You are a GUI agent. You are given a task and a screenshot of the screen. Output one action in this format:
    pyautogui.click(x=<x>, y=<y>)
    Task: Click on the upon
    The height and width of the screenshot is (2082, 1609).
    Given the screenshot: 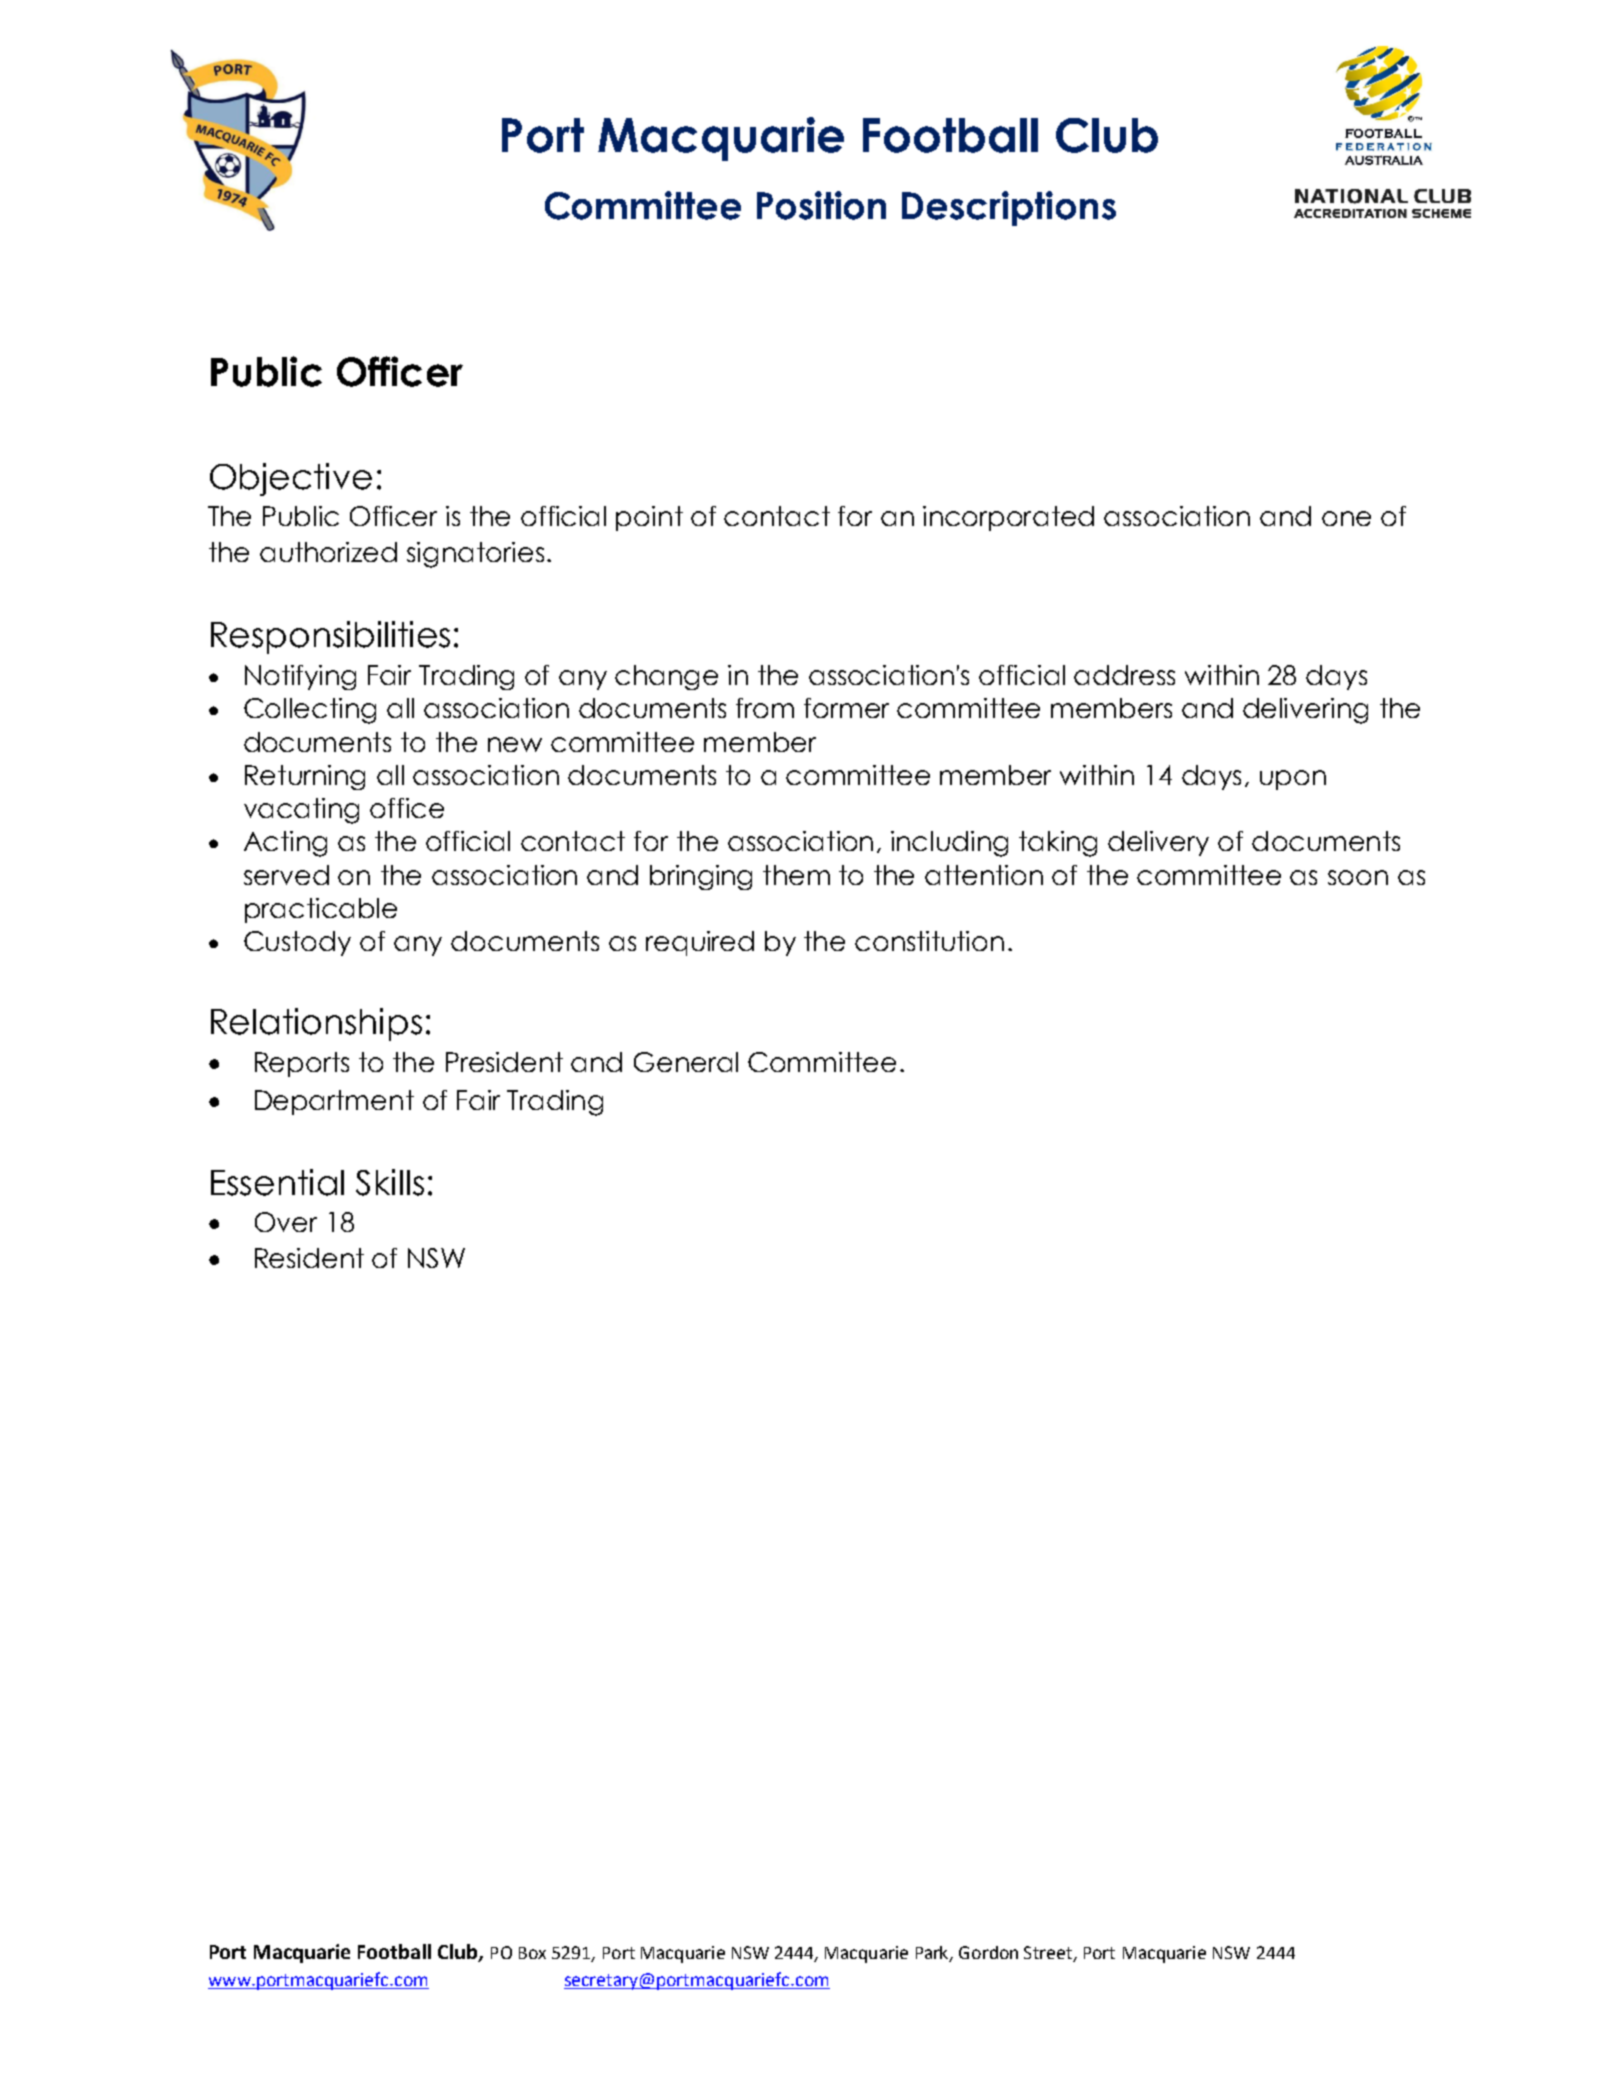 What is the action you would take?
    pyautogui.click(x=1293, y=780)
